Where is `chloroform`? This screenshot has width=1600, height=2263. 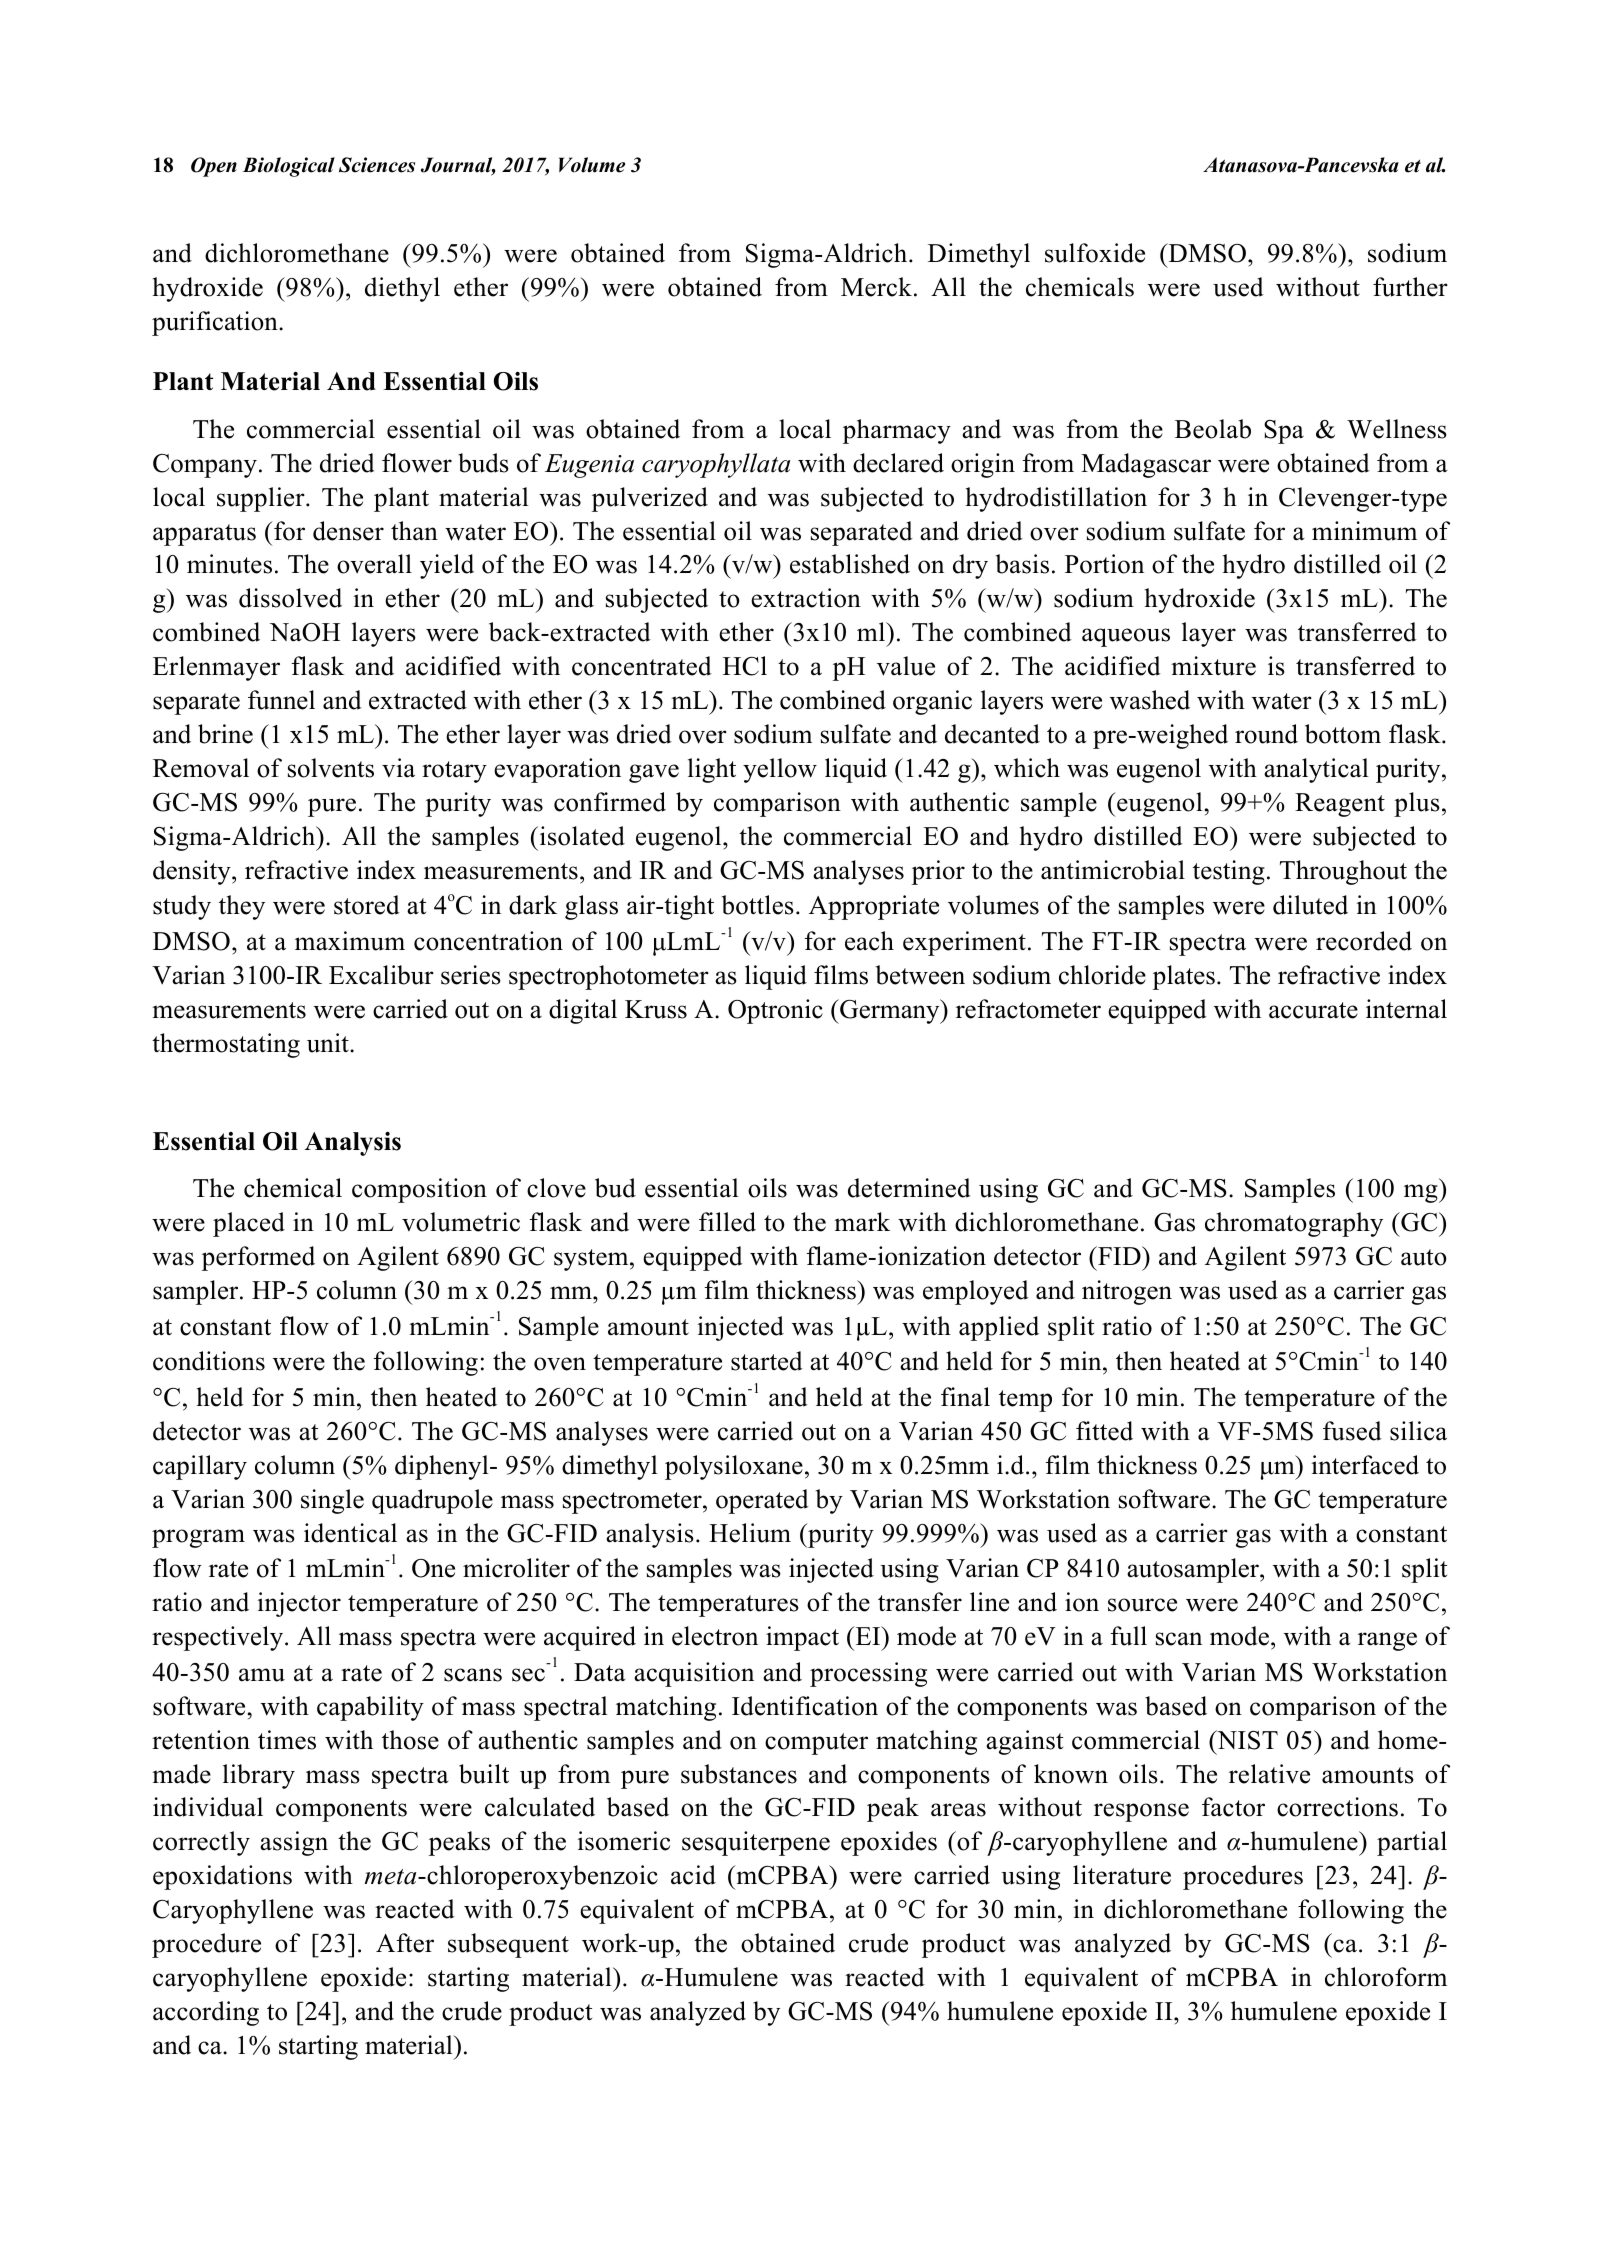 chloroform is located at coordinates (1386, 1977).
